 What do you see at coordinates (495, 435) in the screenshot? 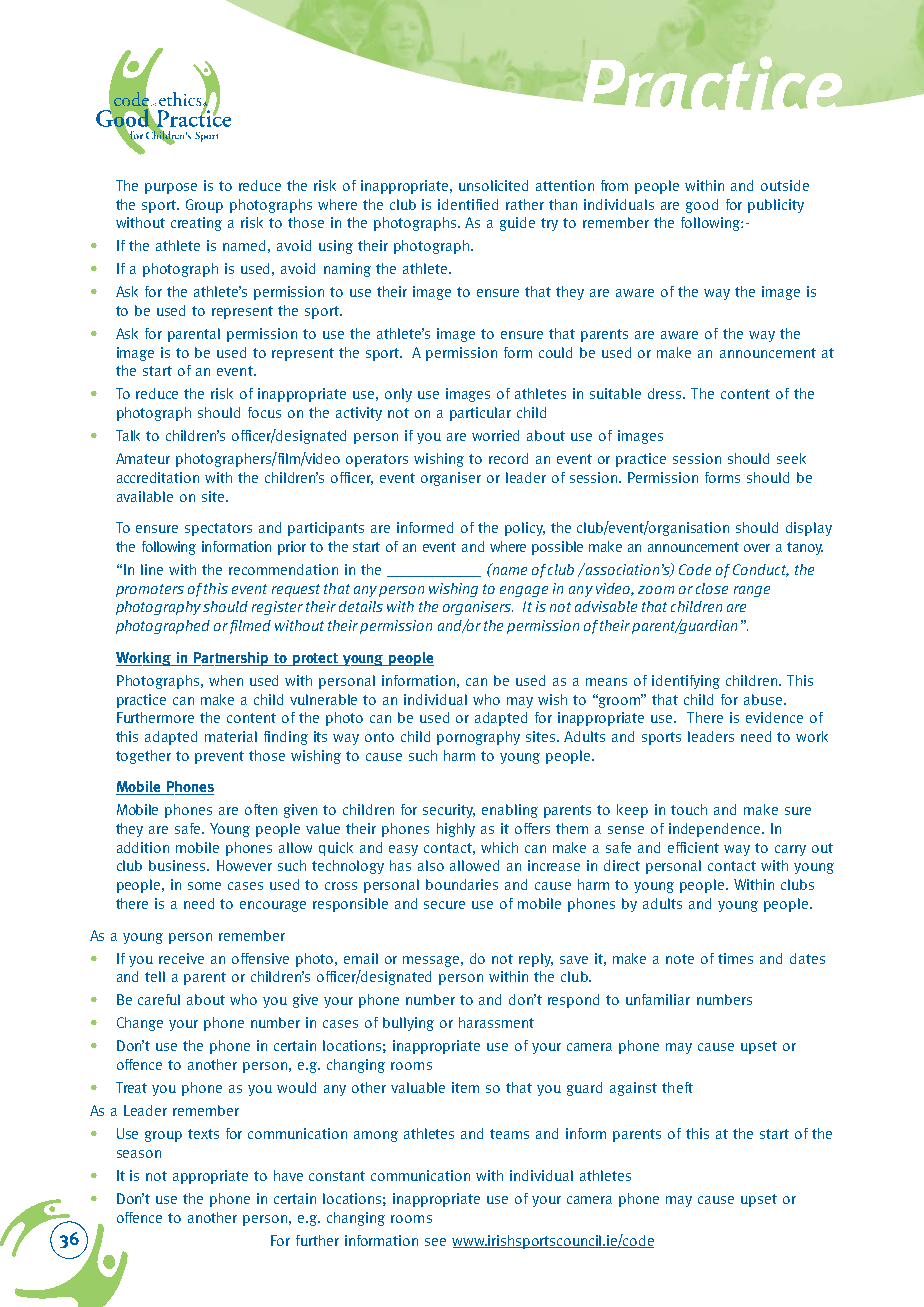
I see `worried` at bounding box center [495, 435].
